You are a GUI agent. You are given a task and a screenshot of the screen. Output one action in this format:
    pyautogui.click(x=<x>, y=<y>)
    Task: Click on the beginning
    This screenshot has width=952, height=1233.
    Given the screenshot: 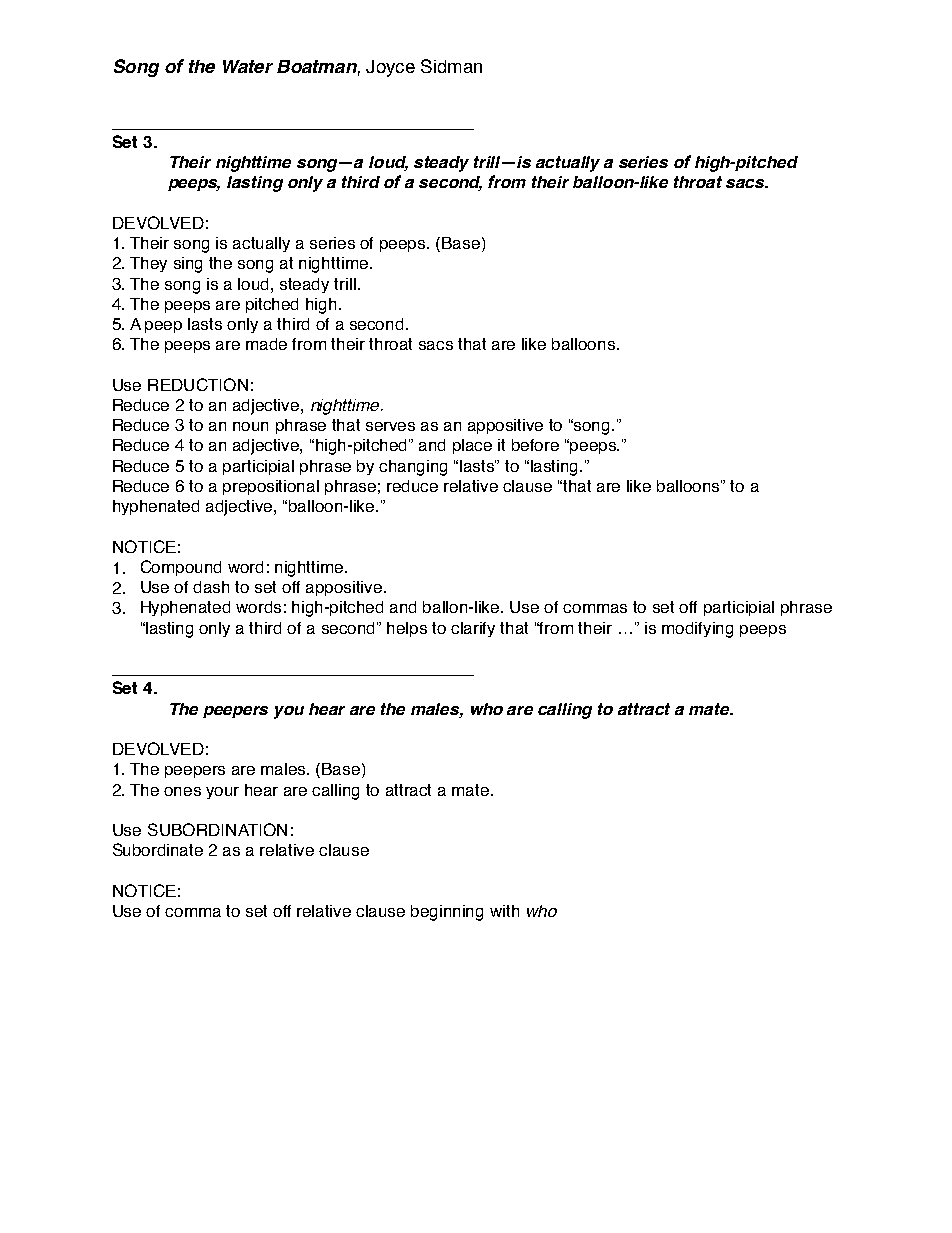 What is the action you would take?
    pyautogui.click(x=447, y=913)
